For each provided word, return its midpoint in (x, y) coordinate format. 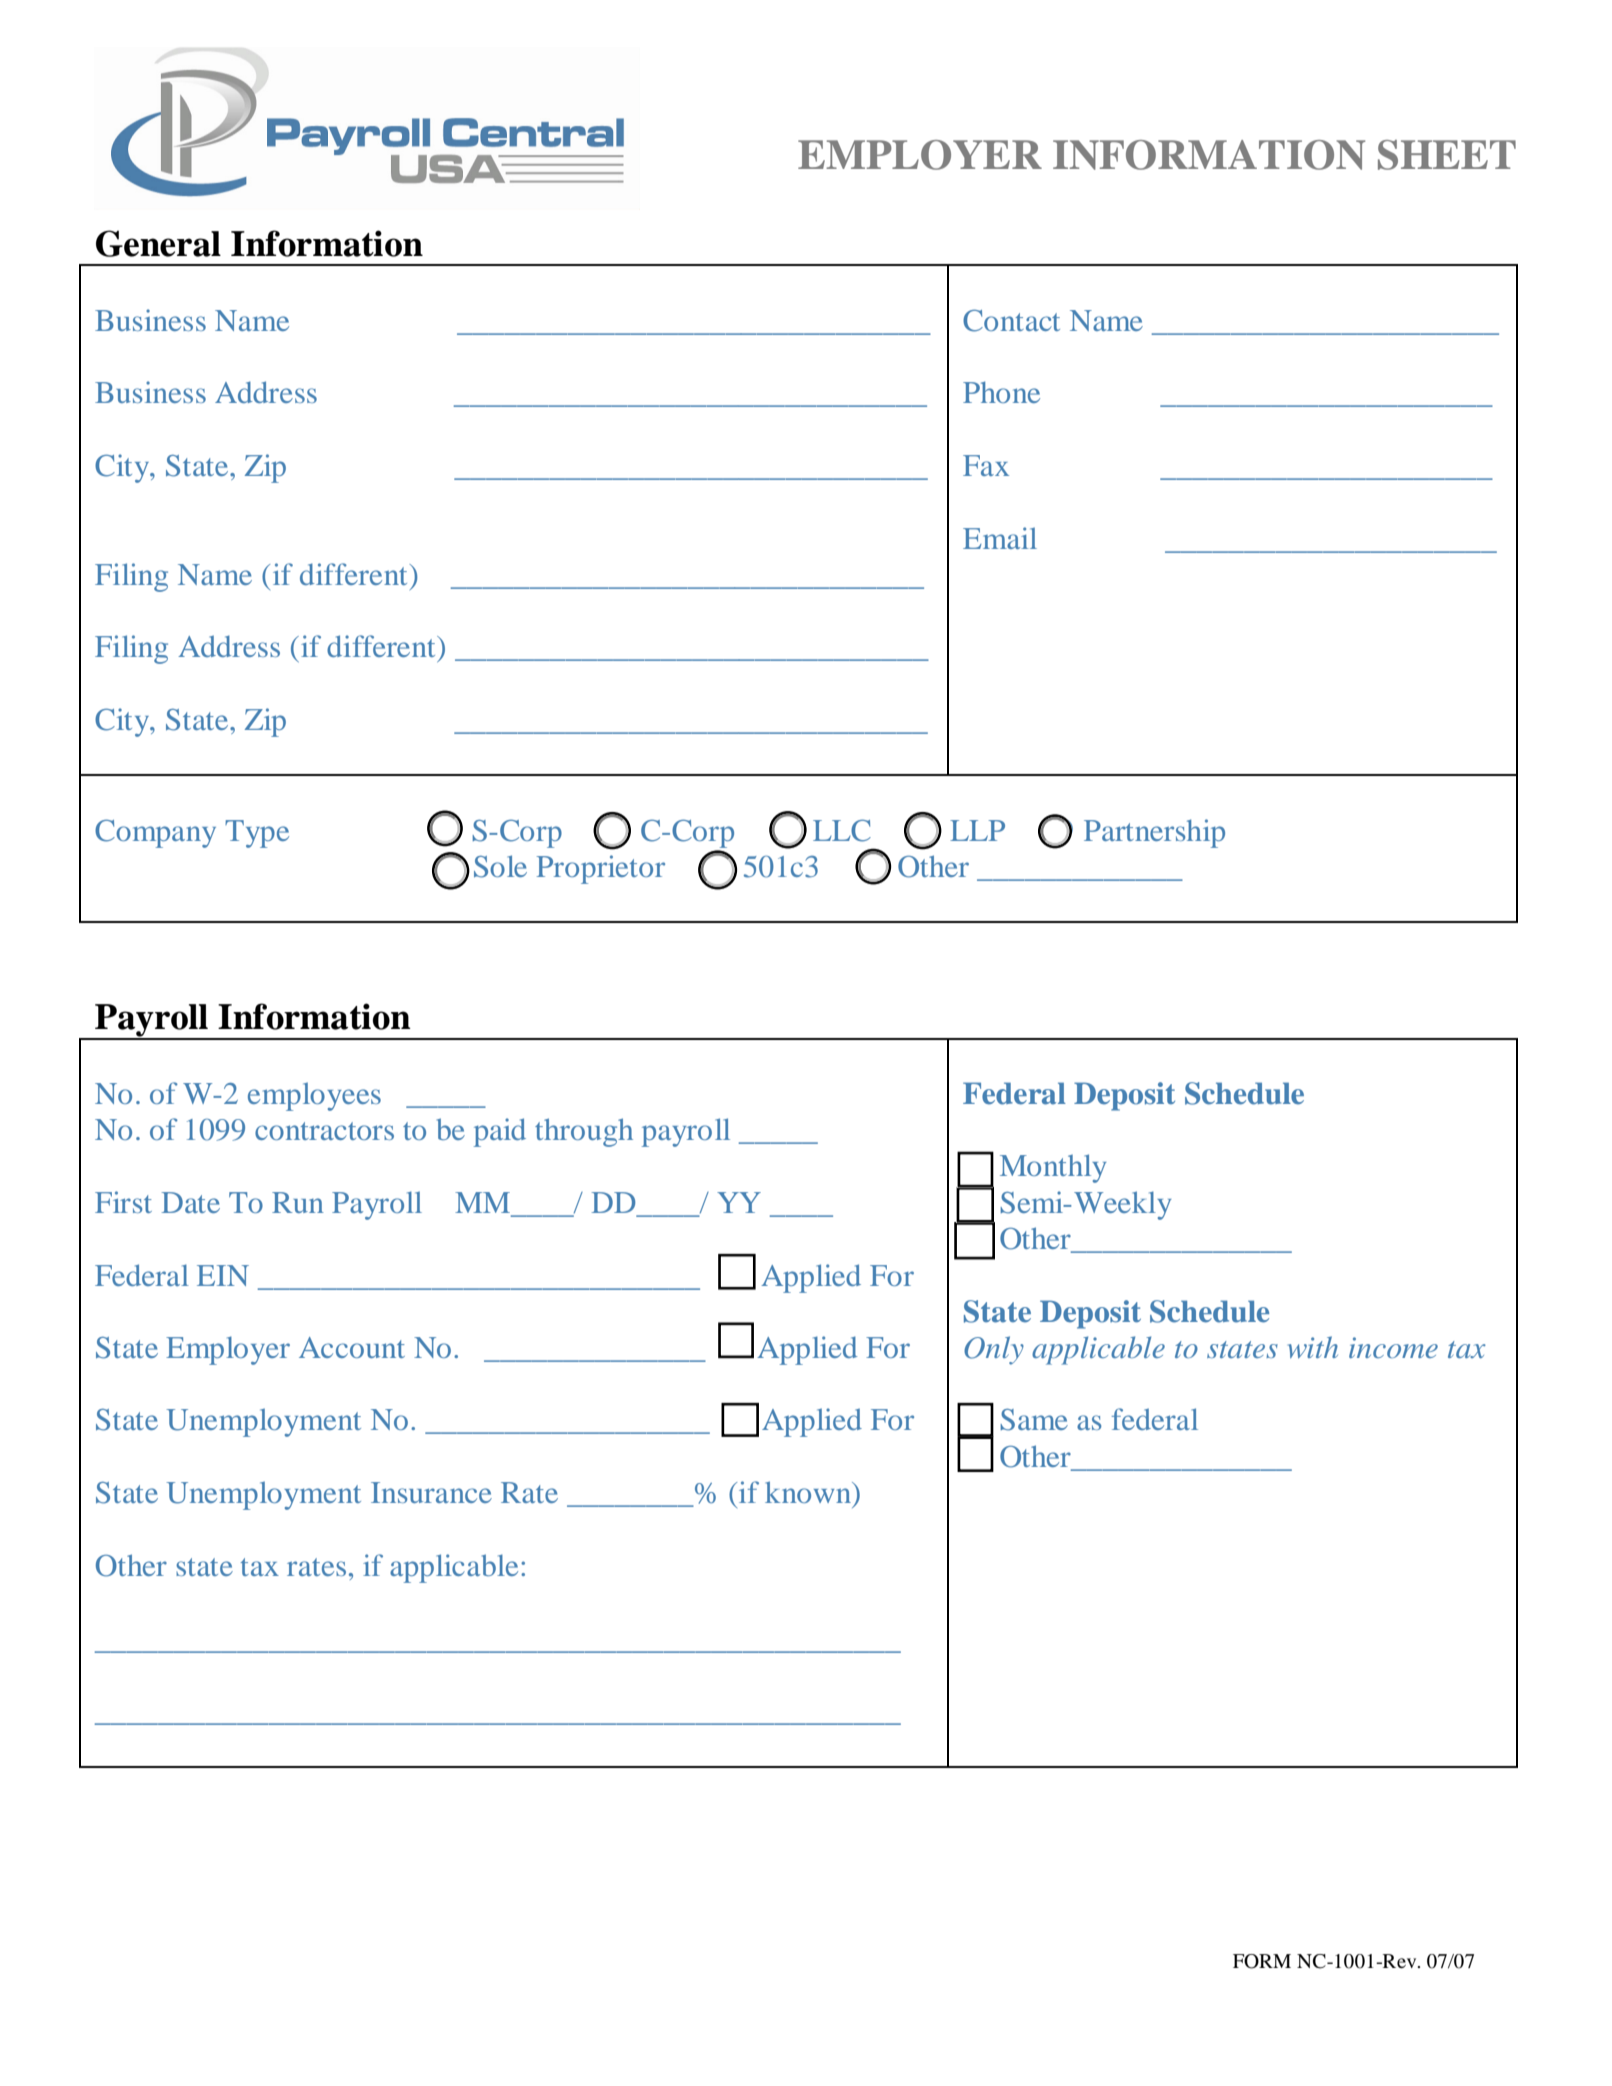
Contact (1011, 320)
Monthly (1053, 1168)
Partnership (1154, 833)
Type (257, 834)
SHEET (1447, 155)
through (584, 1132)
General (158, 243)
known (809, 1492)
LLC (842, 830)
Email (1000, 538)
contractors (324, 1131)
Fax (986, 465)
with (1313, 1347)
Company (155, 833)
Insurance (431, 1492)
